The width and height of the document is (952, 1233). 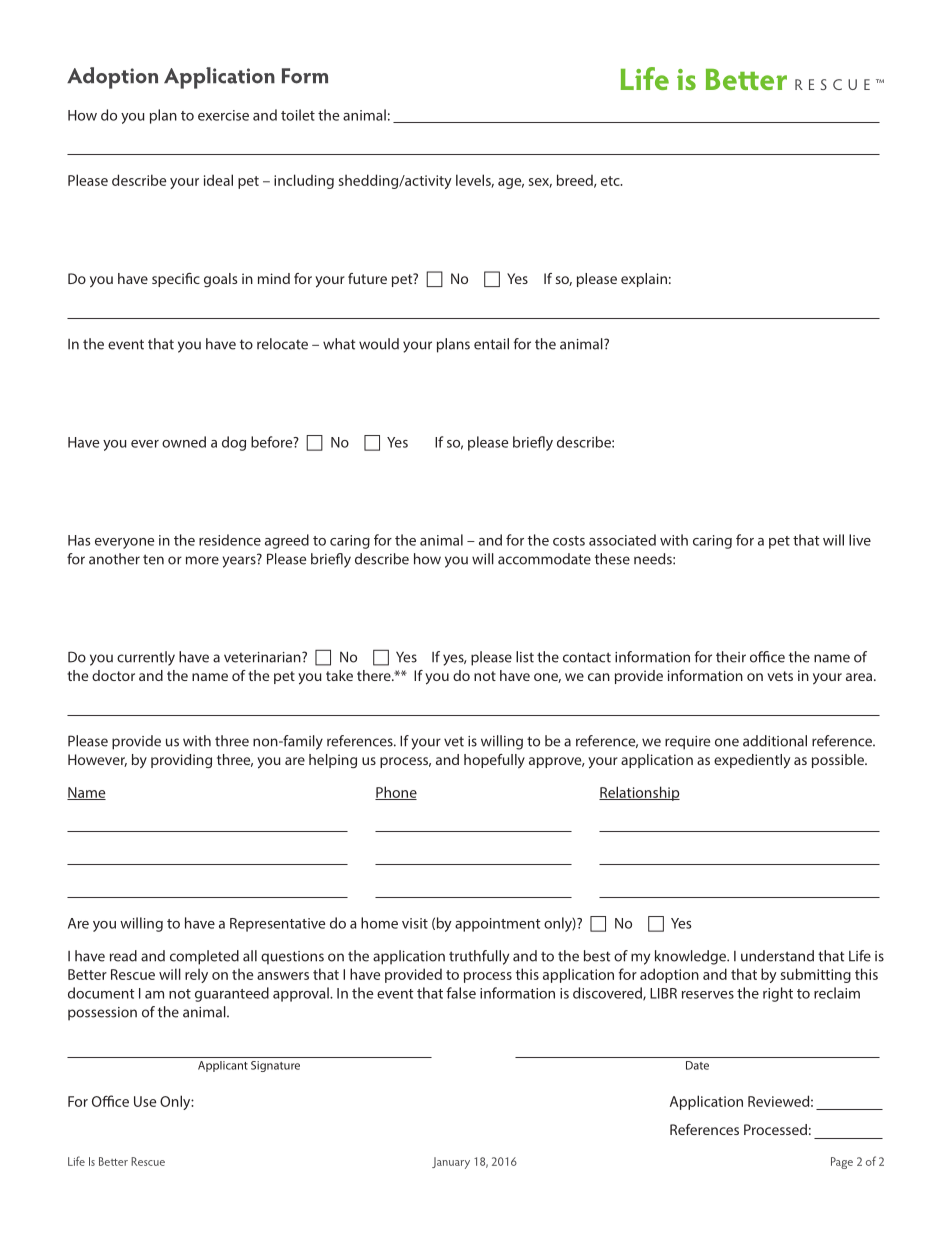 I want to click on hopefully, so click(x=494, y=761).
